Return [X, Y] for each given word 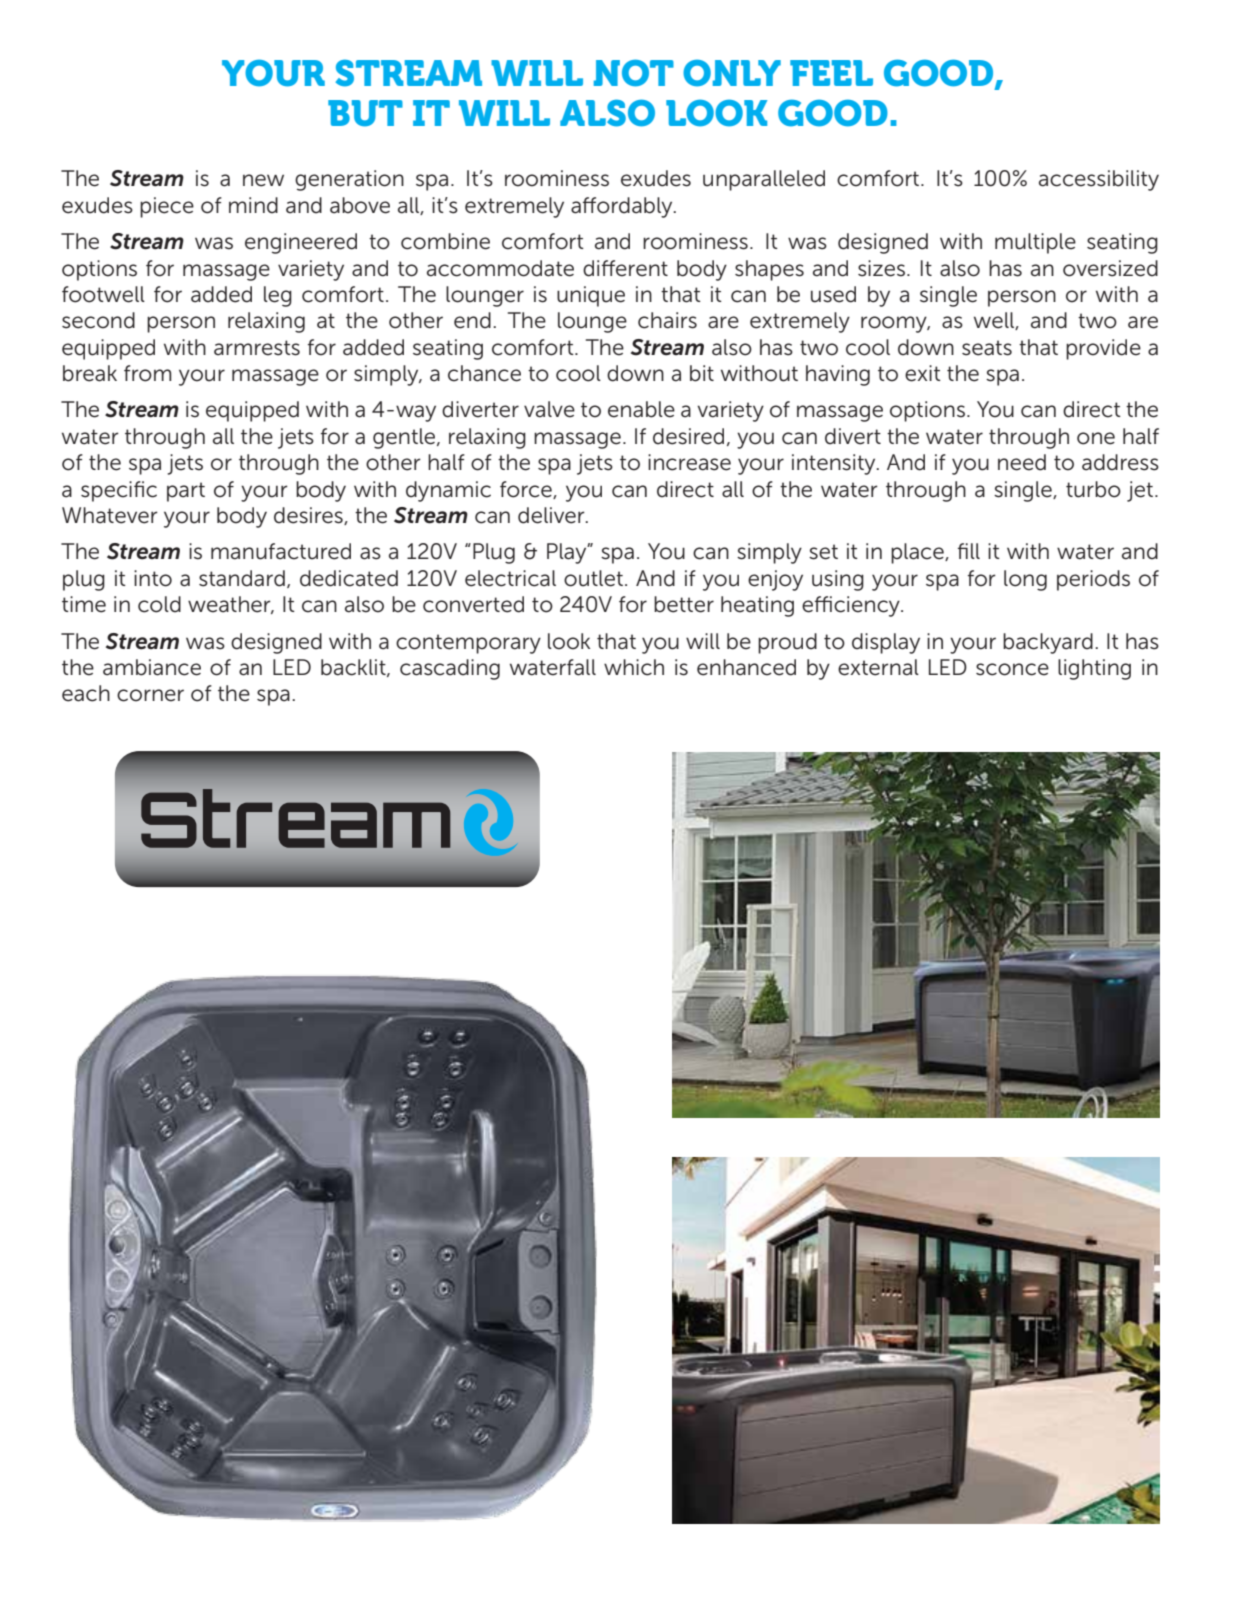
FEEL [831, 73]
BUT [365, 113]
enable [641, 409]
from [148, 373]
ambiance [152, 667]
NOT [634, 73]
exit [923, 373]
